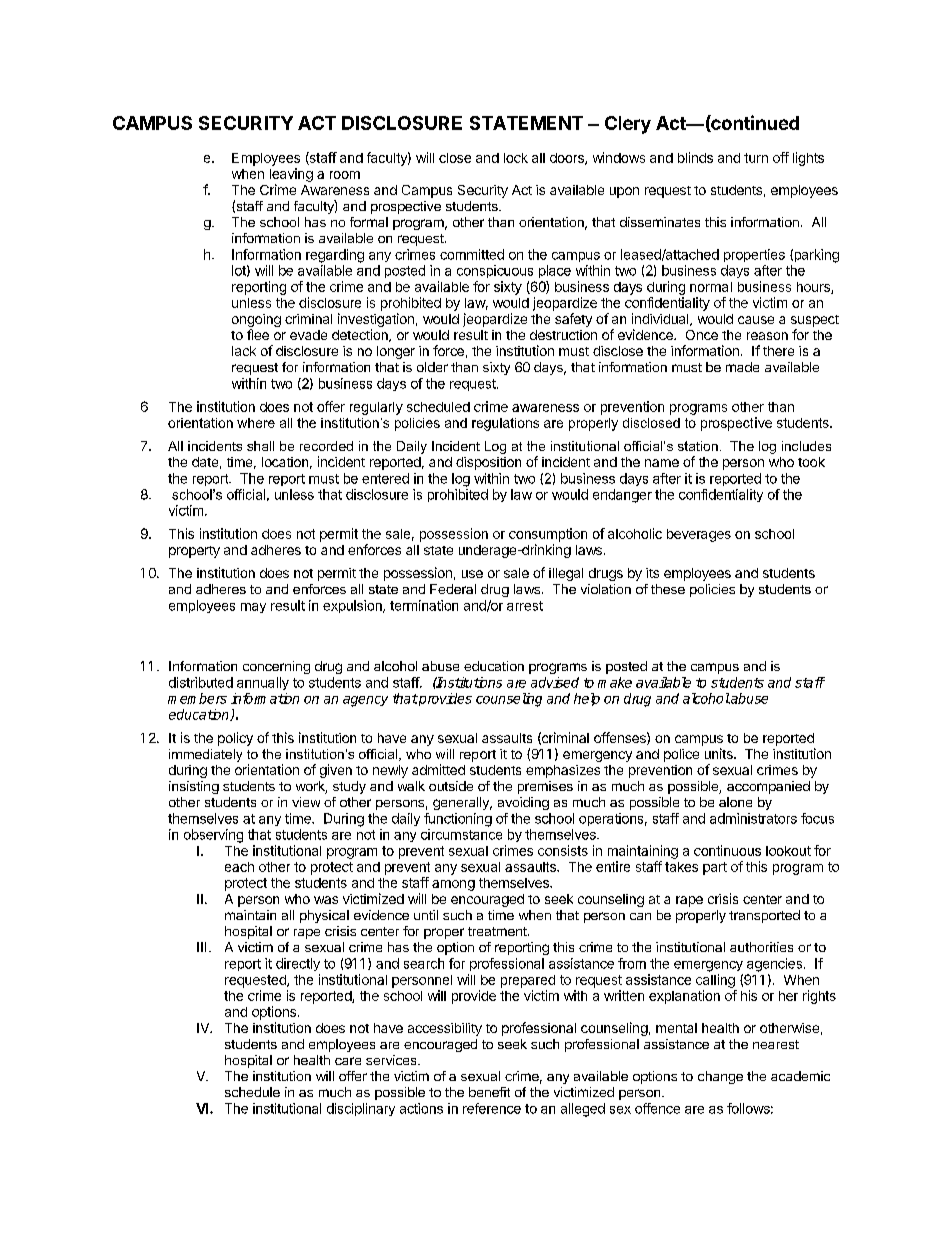 This image has width=952, height=1233. I want to click on arrest, so click(525, 606).
